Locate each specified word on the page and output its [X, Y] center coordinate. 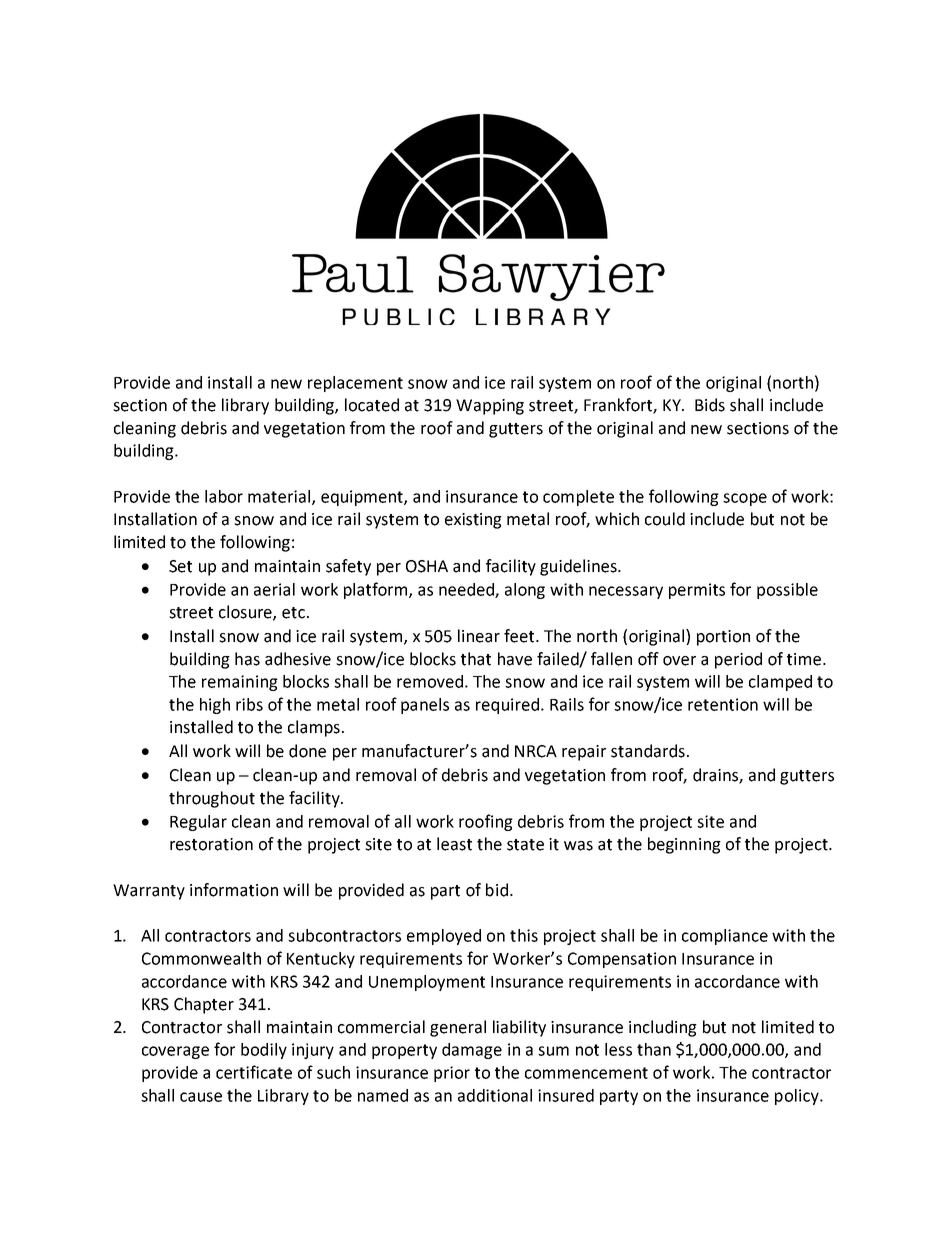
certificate [254, 1072]
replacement [355, 384]
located [372, 405]
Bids [710, 405]
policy [798, 1097]
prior [452, 1074]
